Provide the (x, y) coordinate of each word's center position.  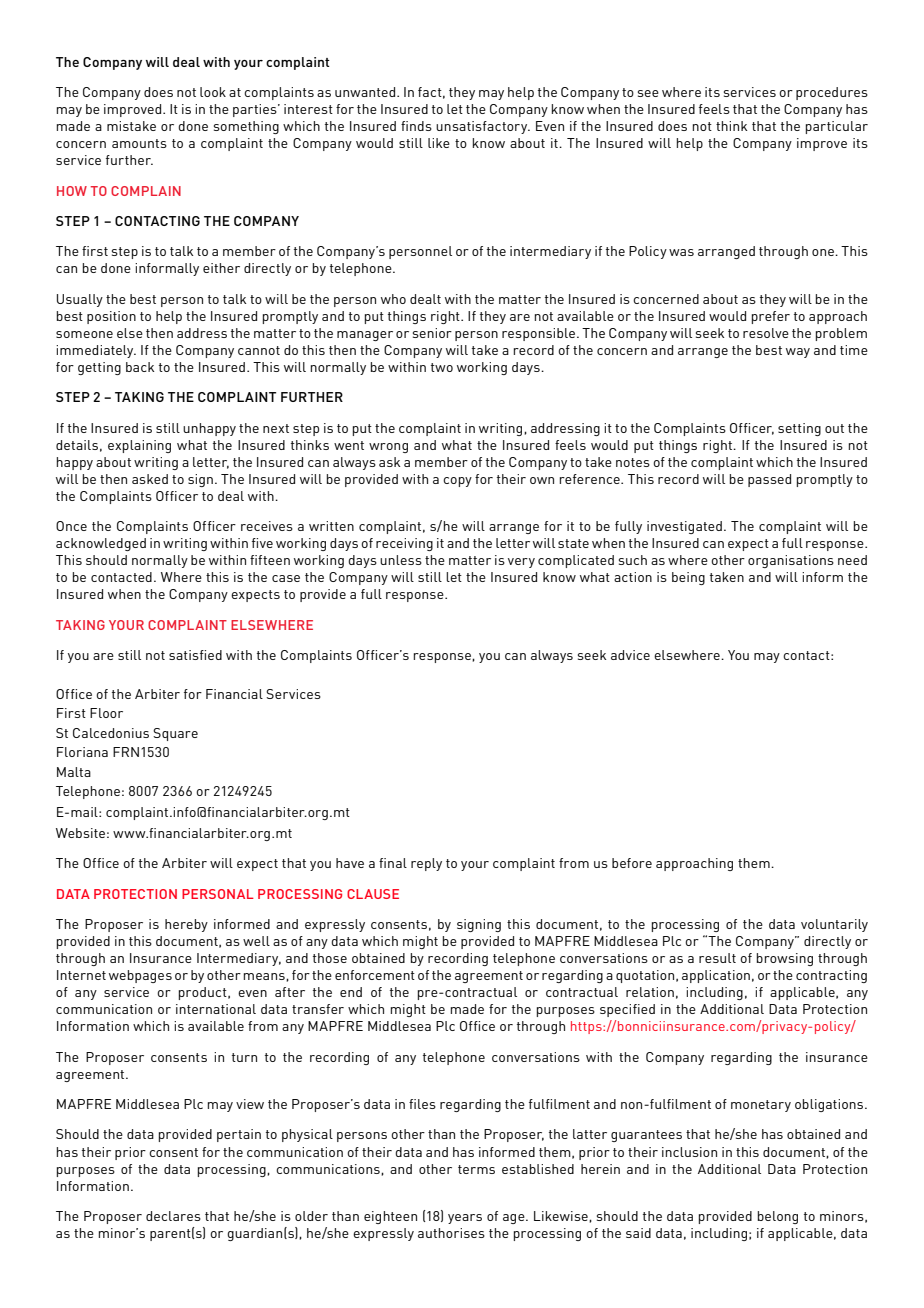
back (140, 367)
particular (836, 127)
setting (799, 429)
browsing (784, 959)
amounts (139, 143)
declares (173, 1216)
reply (426, 864)
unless (401, 560)
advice (630, 655)
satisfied (195, 655)
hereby (186, 925)
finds (416, 126)
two (442, 367)
